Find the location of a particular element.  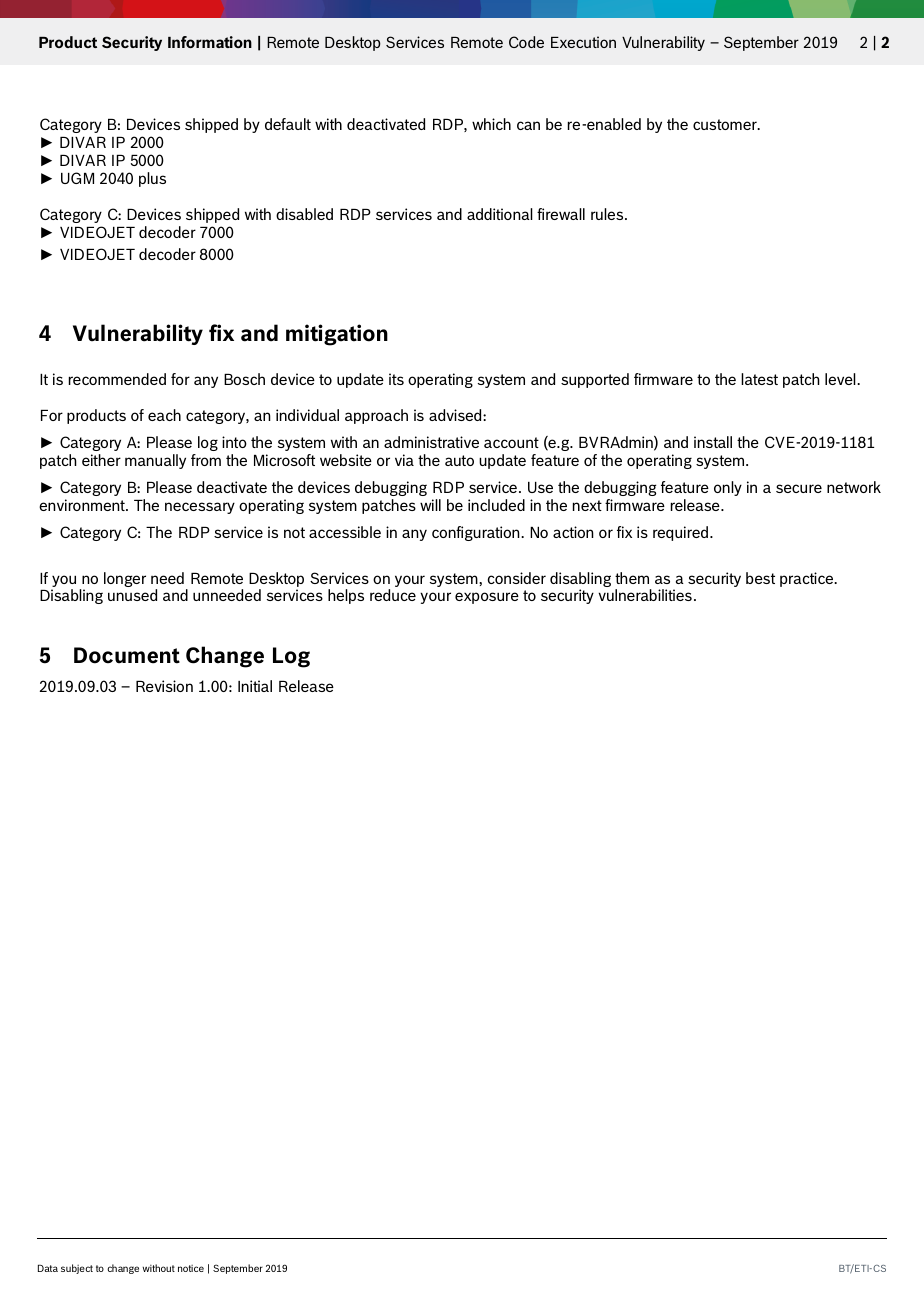

vulnerabilities is located at coordinates (645, 595).
